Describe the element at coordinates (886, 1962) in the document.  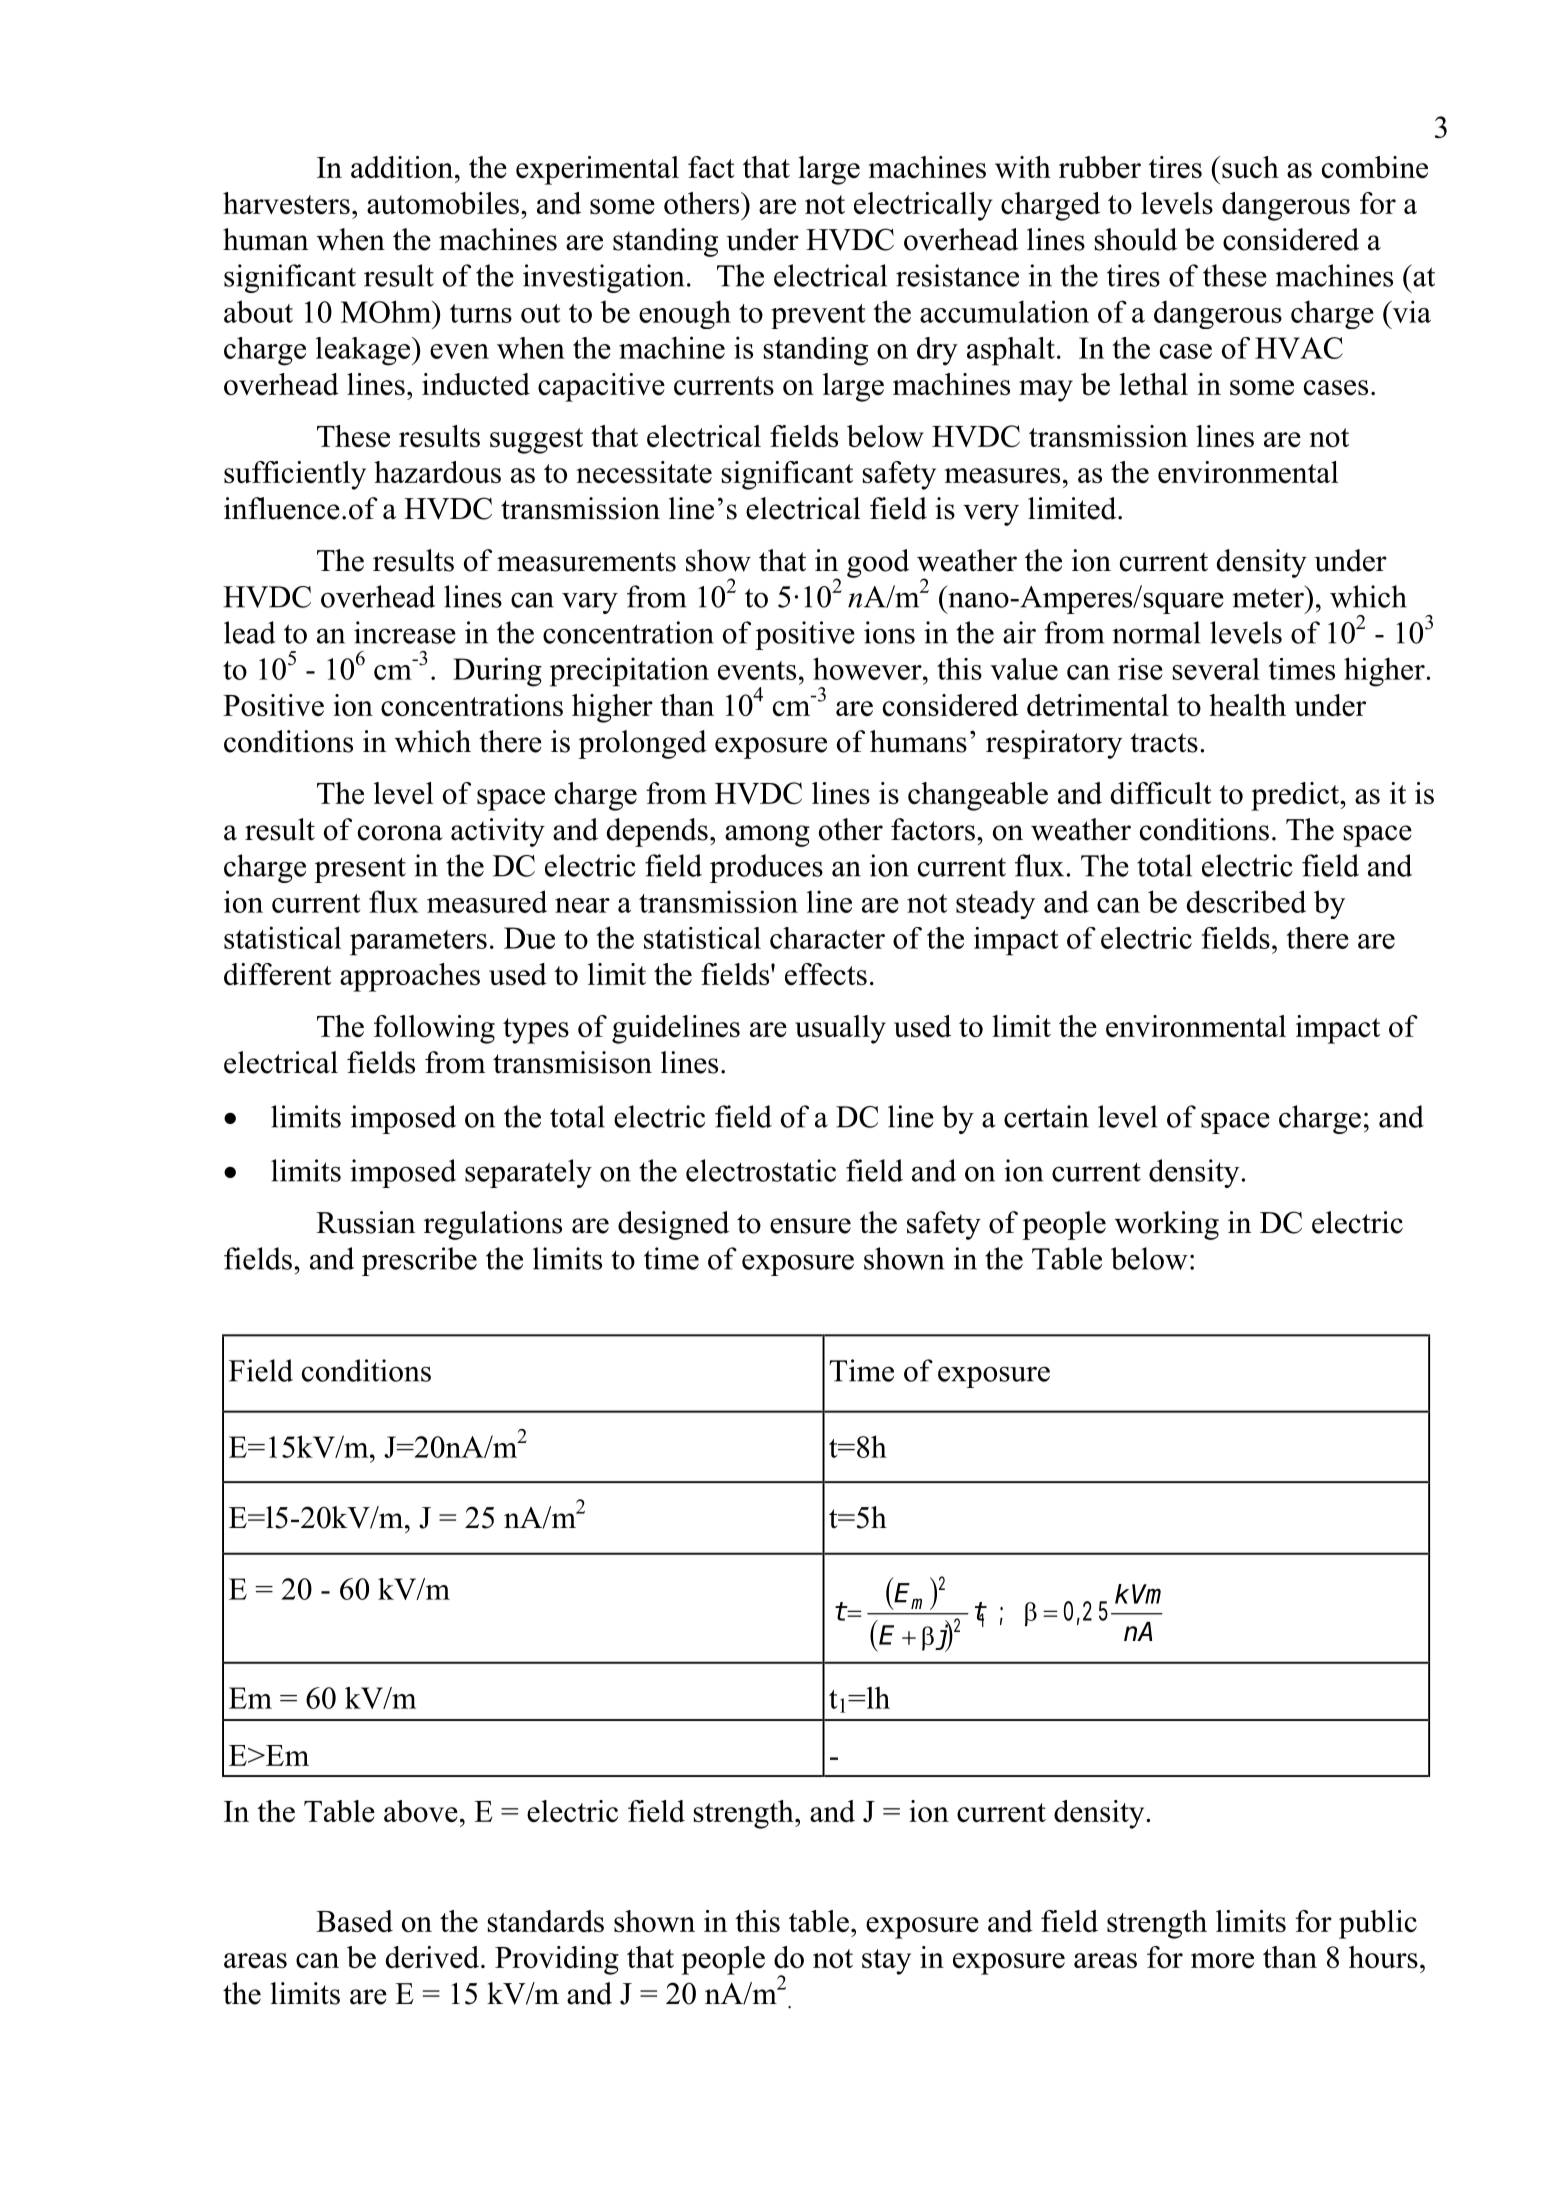
I see `stay` at that location.
